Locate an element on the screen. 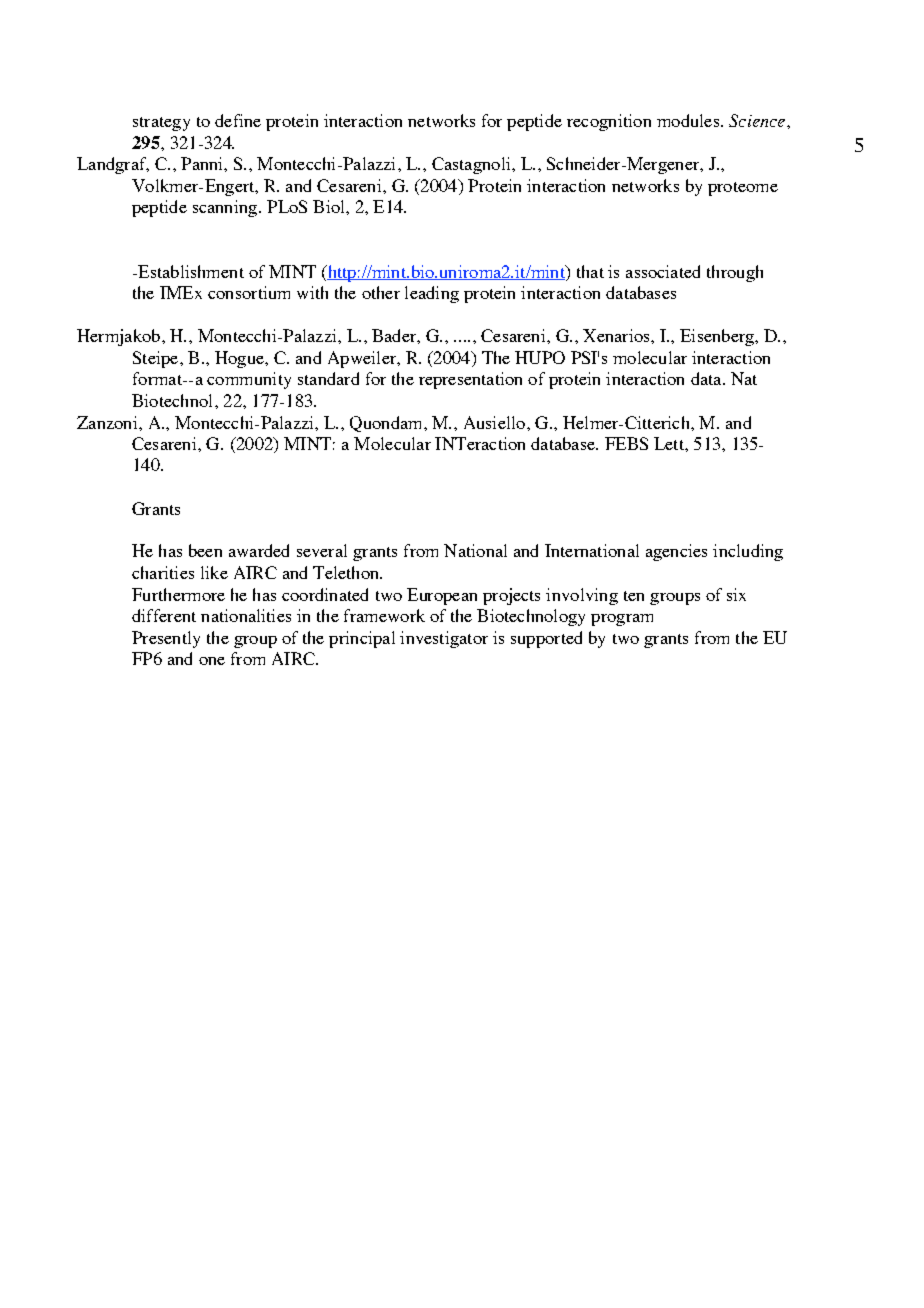 This screenshot has height=1308, width=924. modules is located at coordinates (689, 120).
